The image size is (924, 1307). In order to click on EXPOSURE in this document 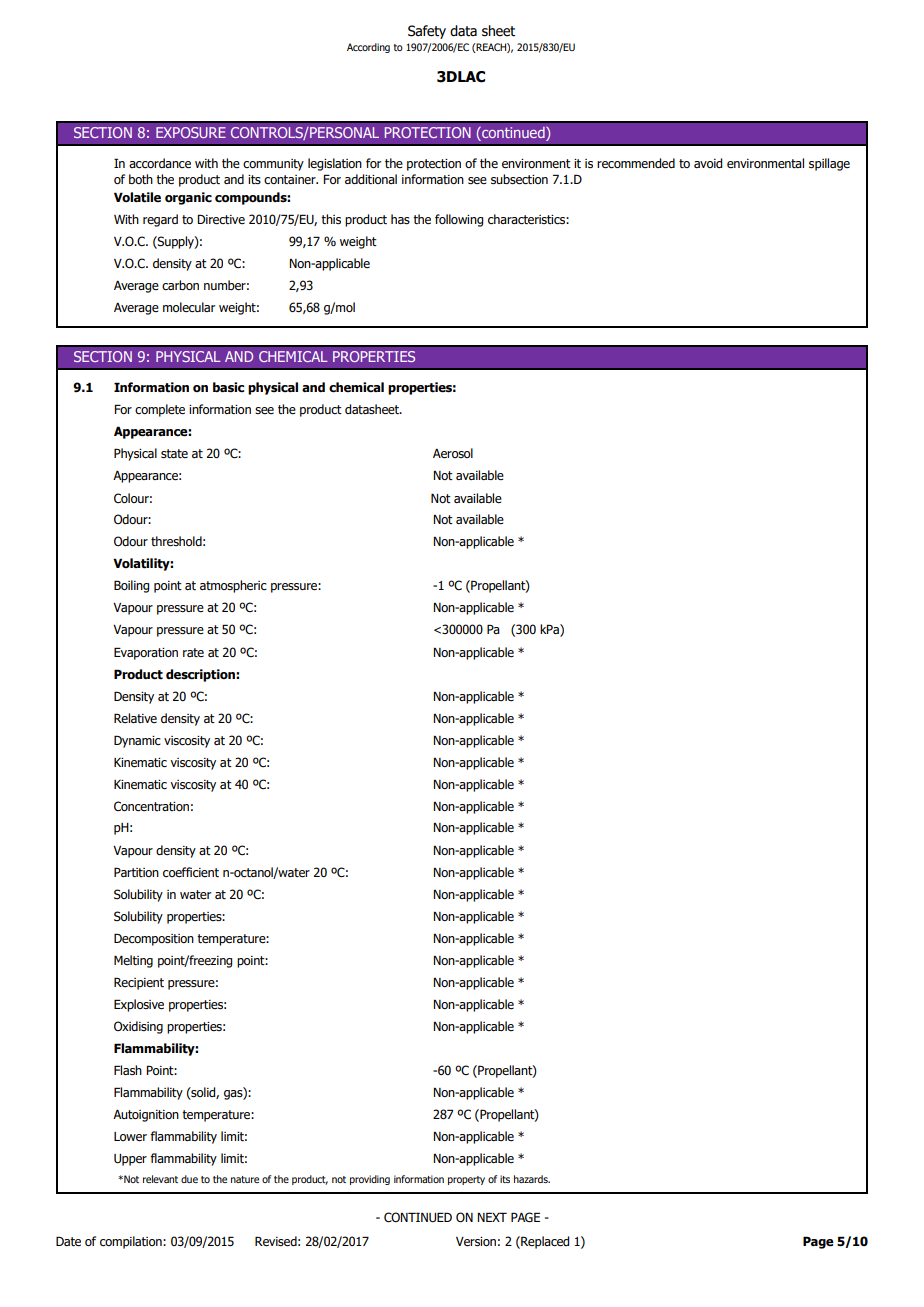, I will do `click(191, 132)`.
